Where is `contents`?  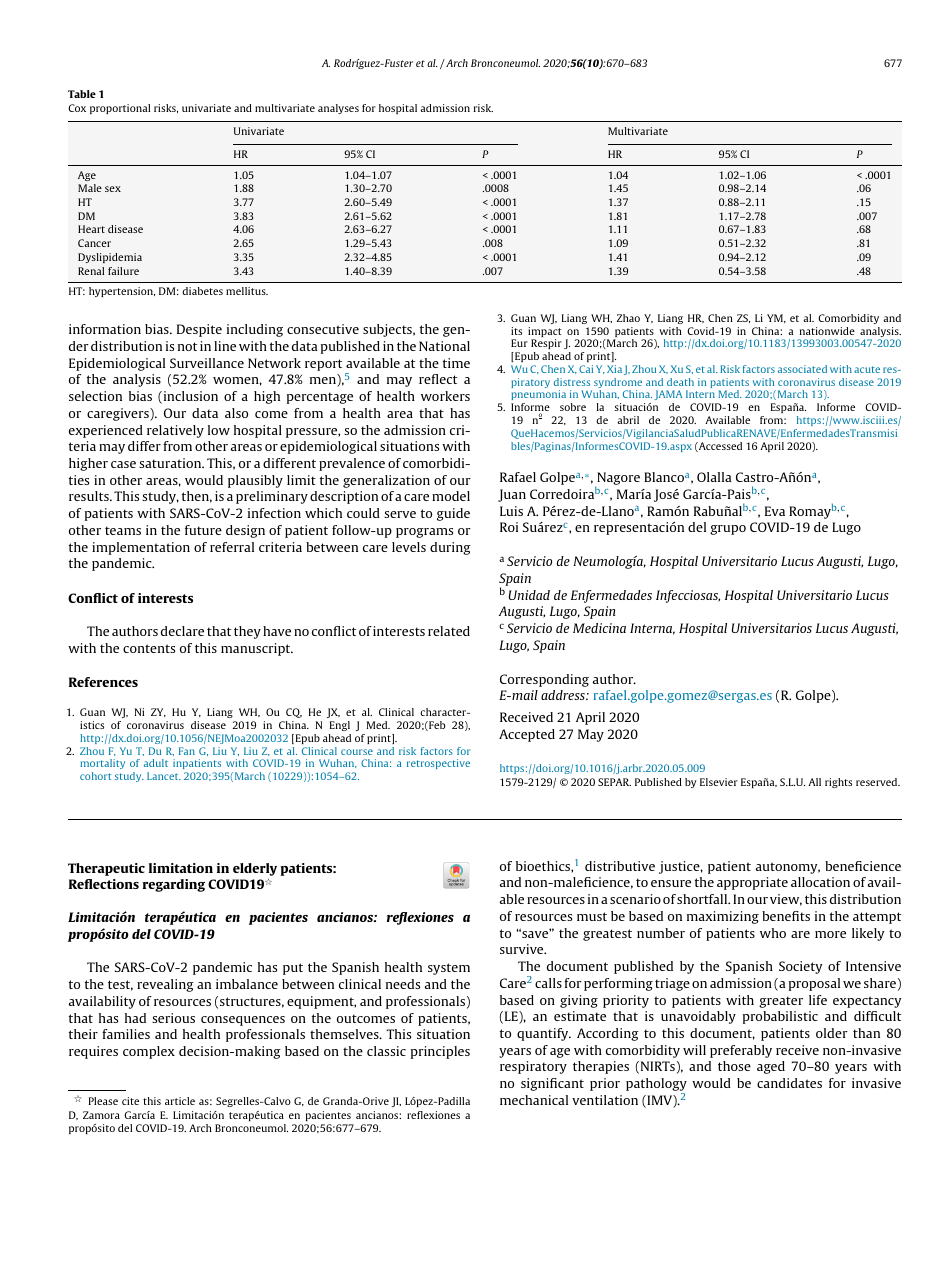 contents is located at coordinates (149, 648).
